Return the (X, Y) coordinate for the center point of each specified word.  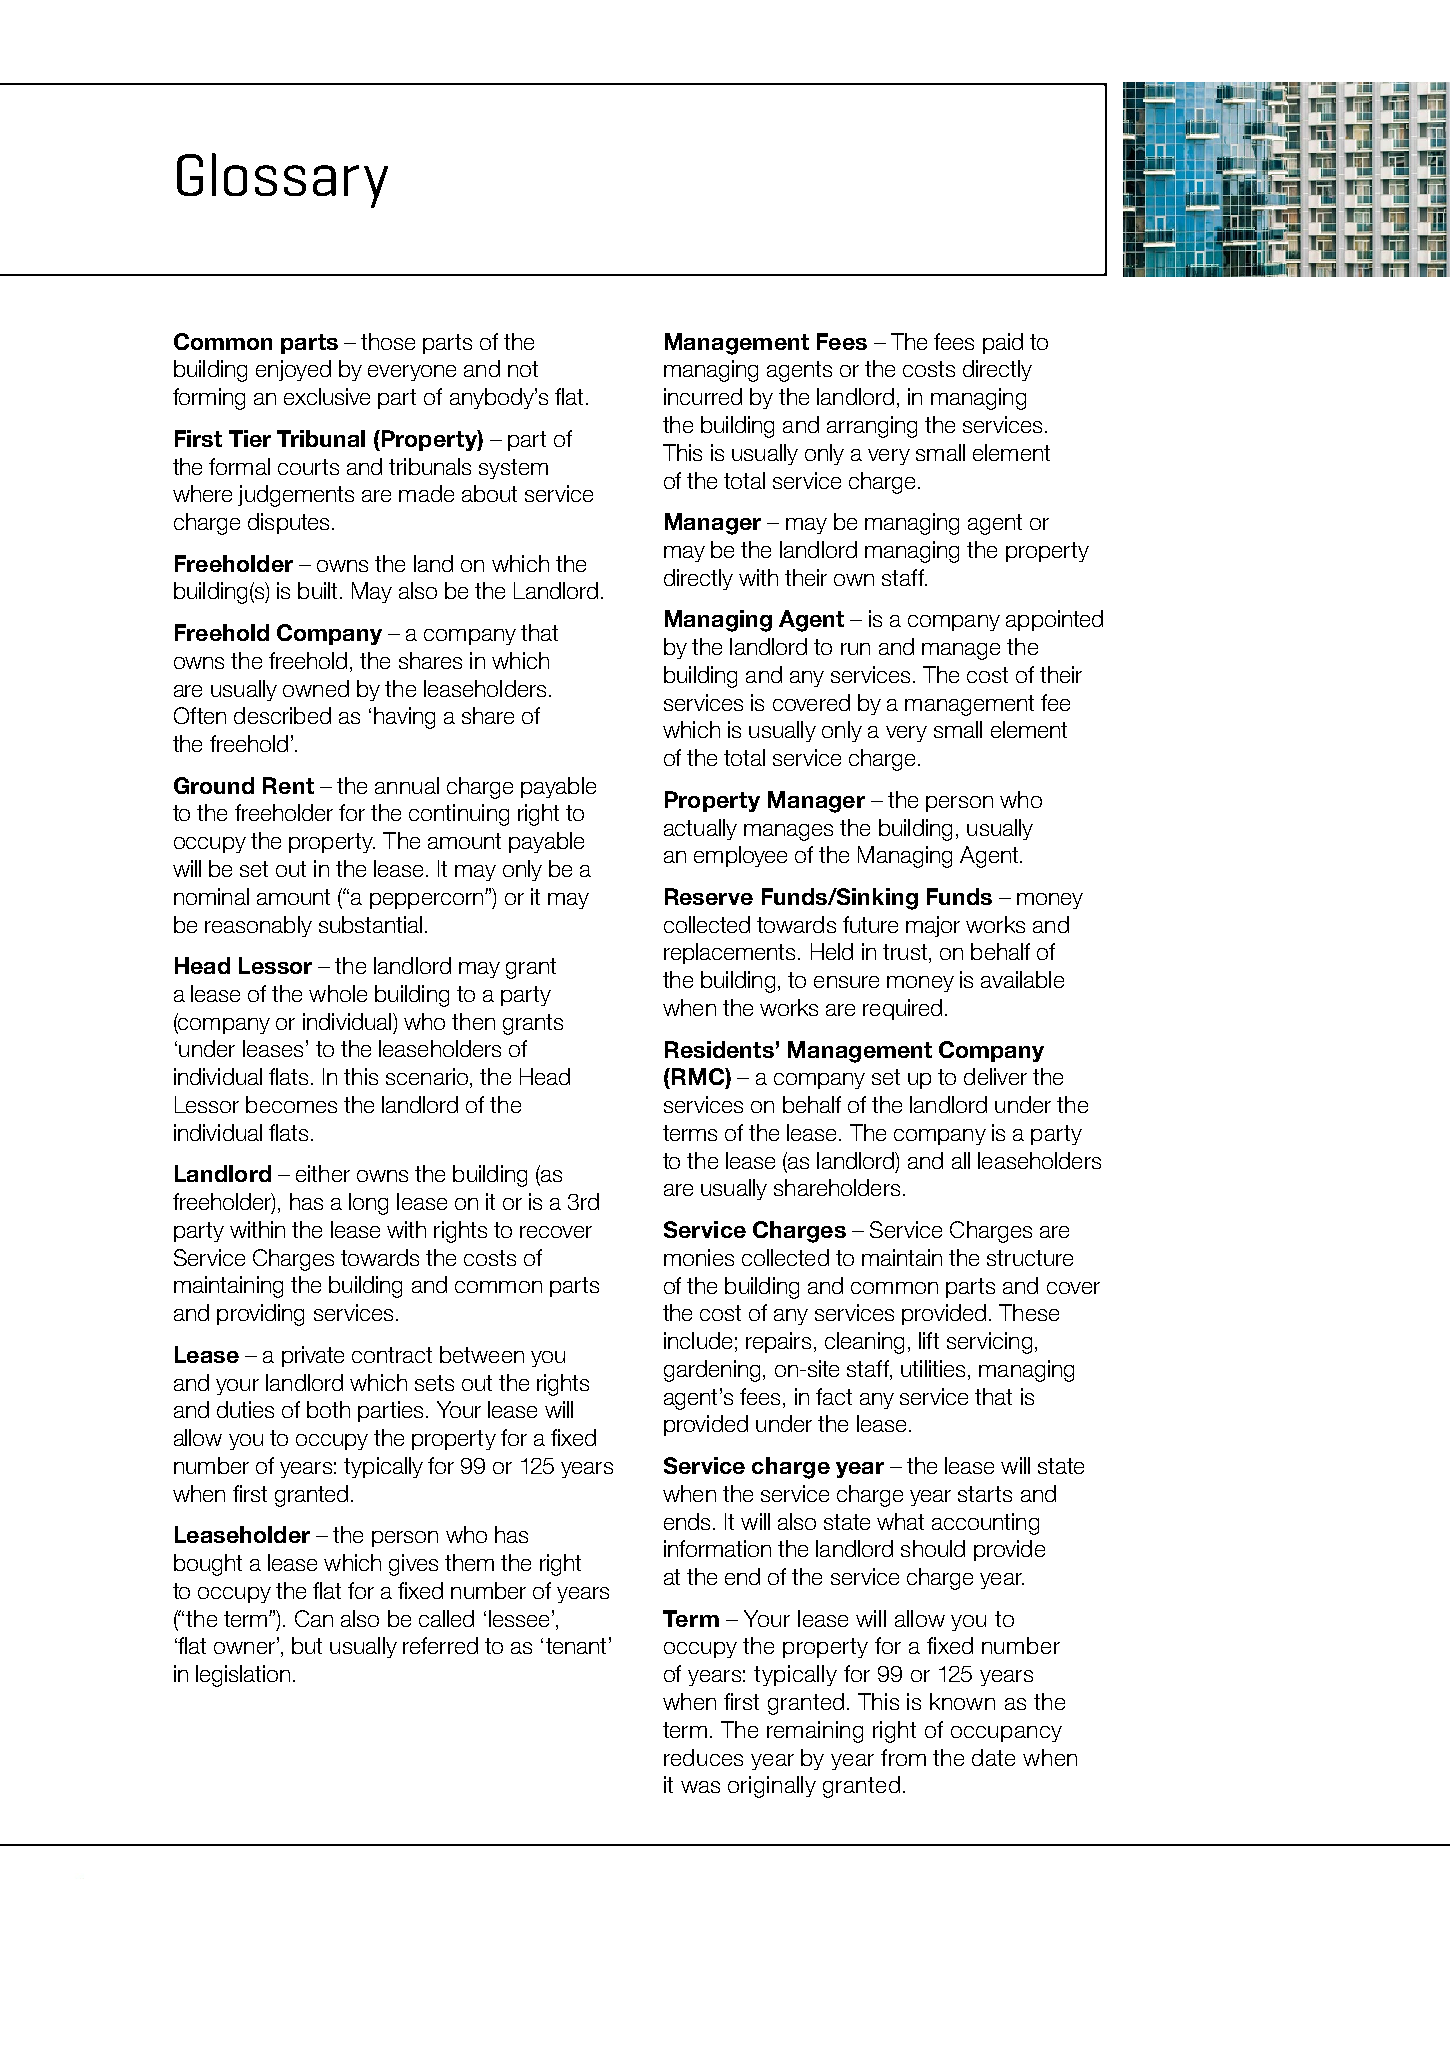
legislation (243, 1676)
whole (338, 993)
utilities (933, 1368)
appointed (1054, 620)
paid (1003, 343)
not (523, 369)
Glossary (282, 180)
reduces (703, 1757)
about (489, 493)
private (313, 1356)
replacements (731, 953)
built (317, 590)
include (698, 1340)
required (902, 1009)
